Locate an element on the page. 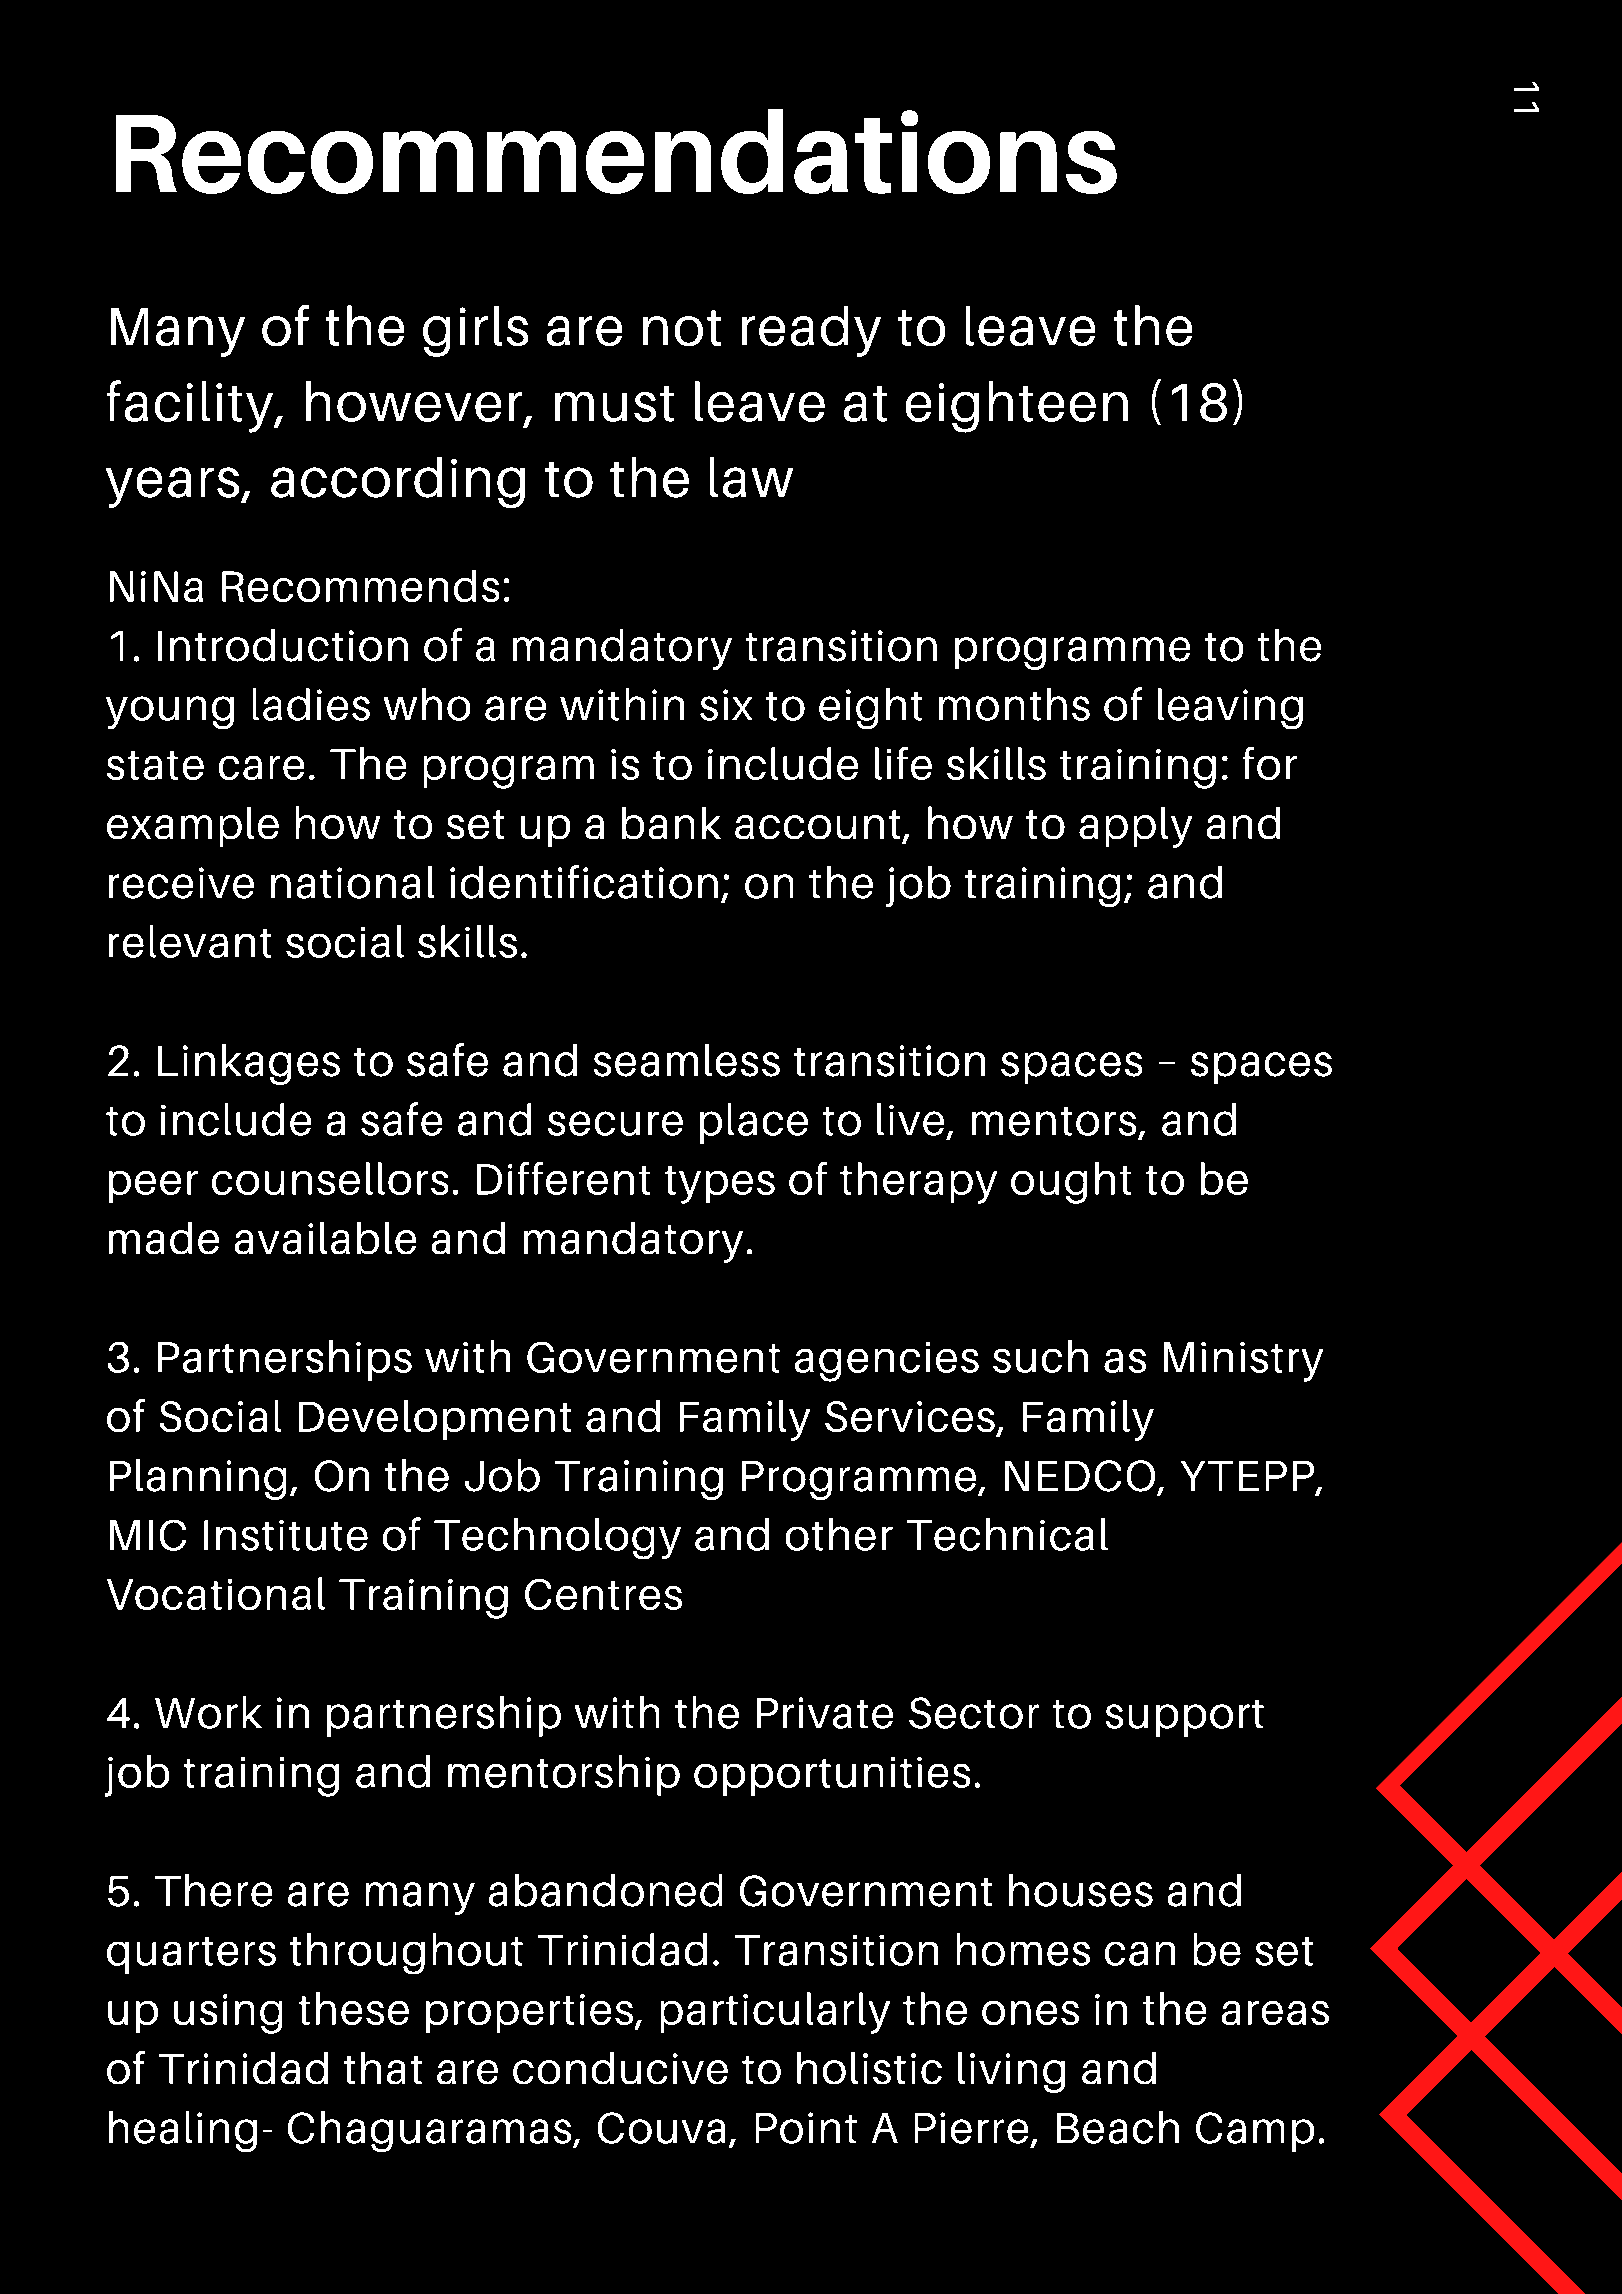  conducive is located at coordinates (620, 2068).
